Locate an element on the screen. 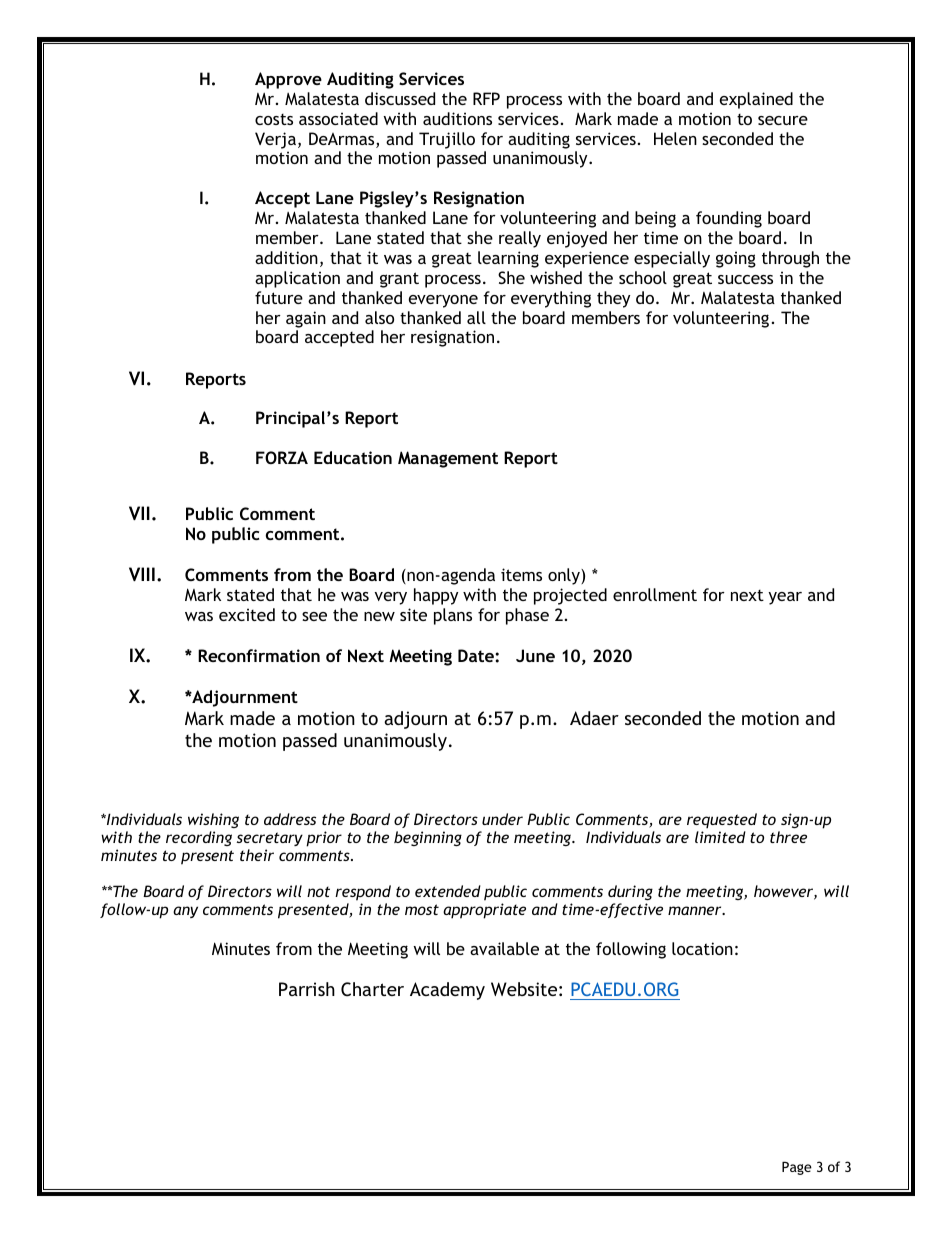 The height and width of the screenshot is (1233, 952). explained is located at coordinates (756, 100).
